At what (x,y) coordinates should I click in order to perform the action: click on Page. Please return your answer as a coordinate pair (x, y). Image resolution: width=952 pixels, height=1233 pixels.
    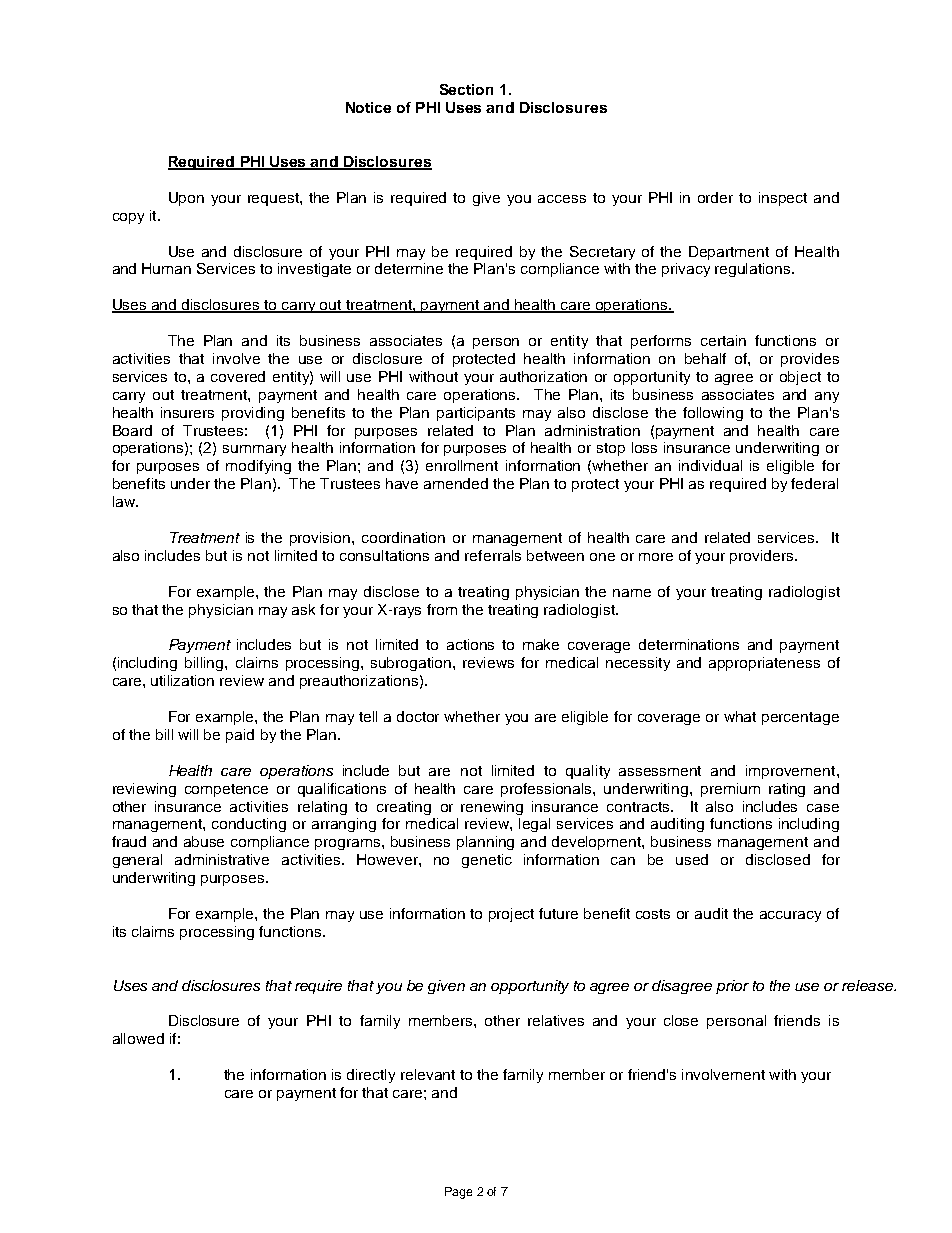
    Looking at the image, I should click on (458, 1193).
